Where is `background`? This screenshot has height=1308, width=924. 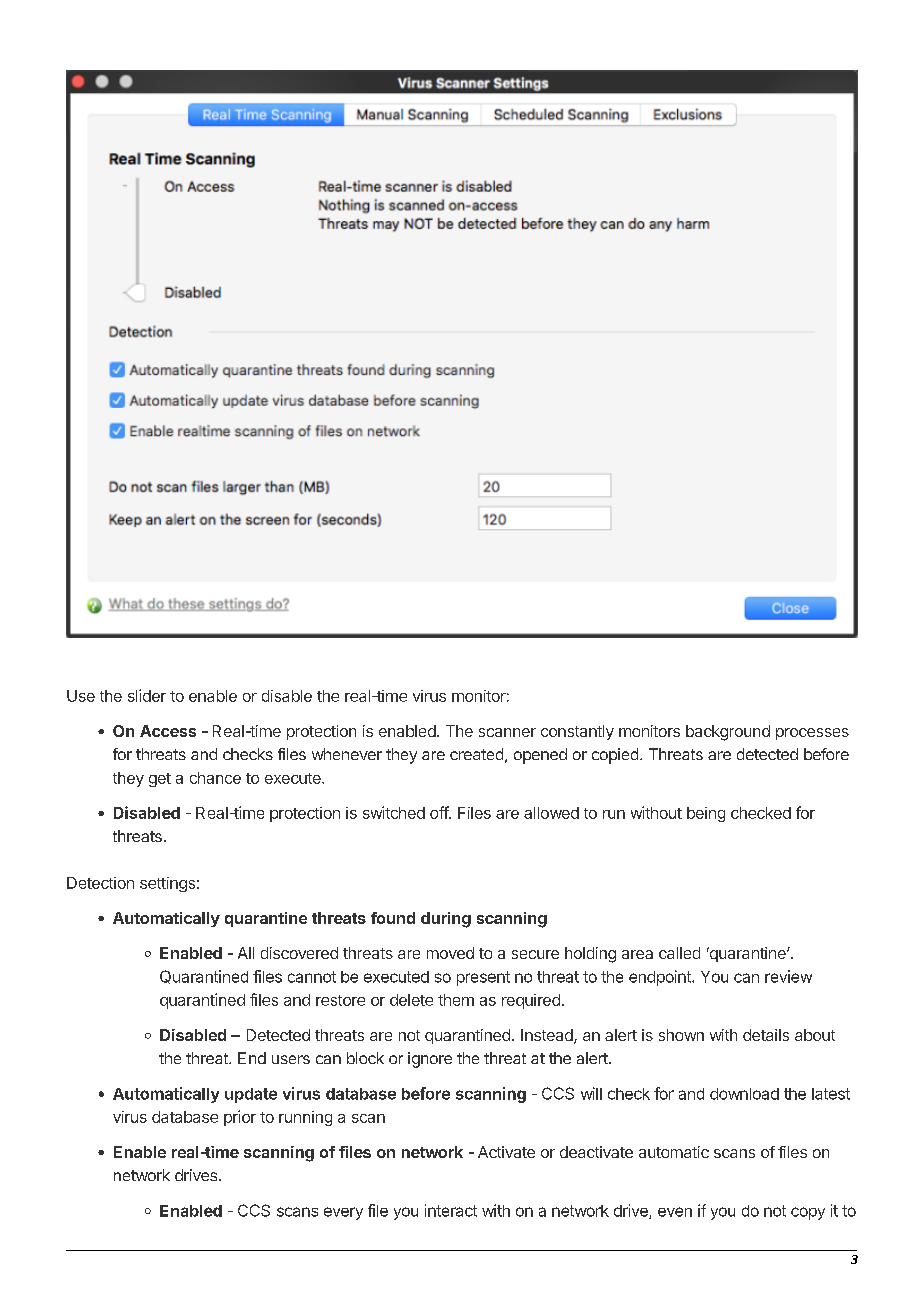 background is located at coordinates (728, 733).
